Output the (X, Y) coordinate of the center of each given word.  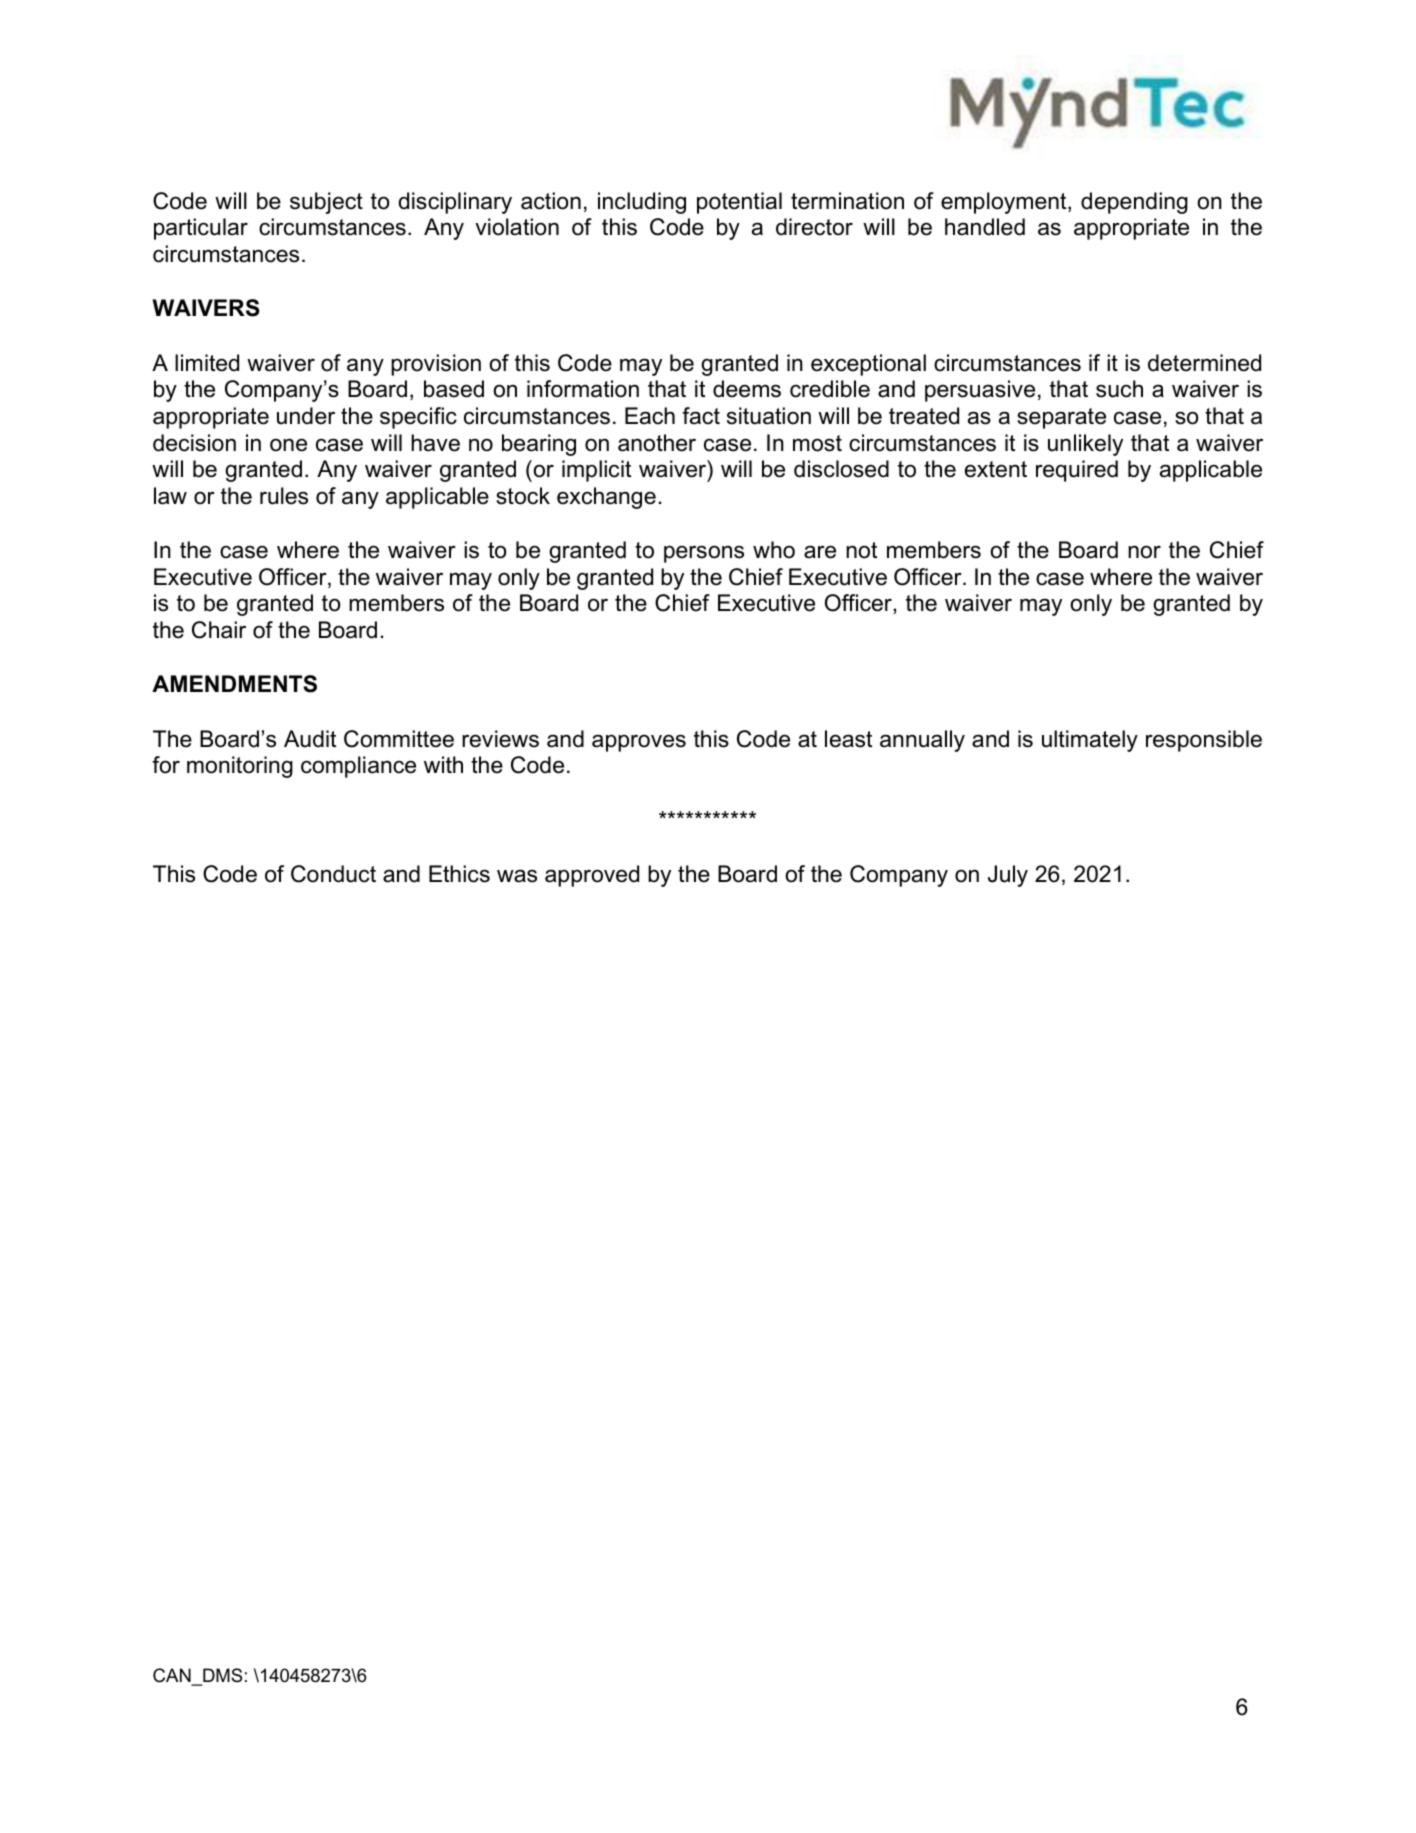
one (288, 445)
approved (592, 876)
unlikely (1085, 445)
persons (704, 554)
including (642, 203)
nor (1144, 552)
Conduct (333, 874)
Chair (219, 630)
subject (326, 203)
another (657, 443)
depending (1134, 203)
